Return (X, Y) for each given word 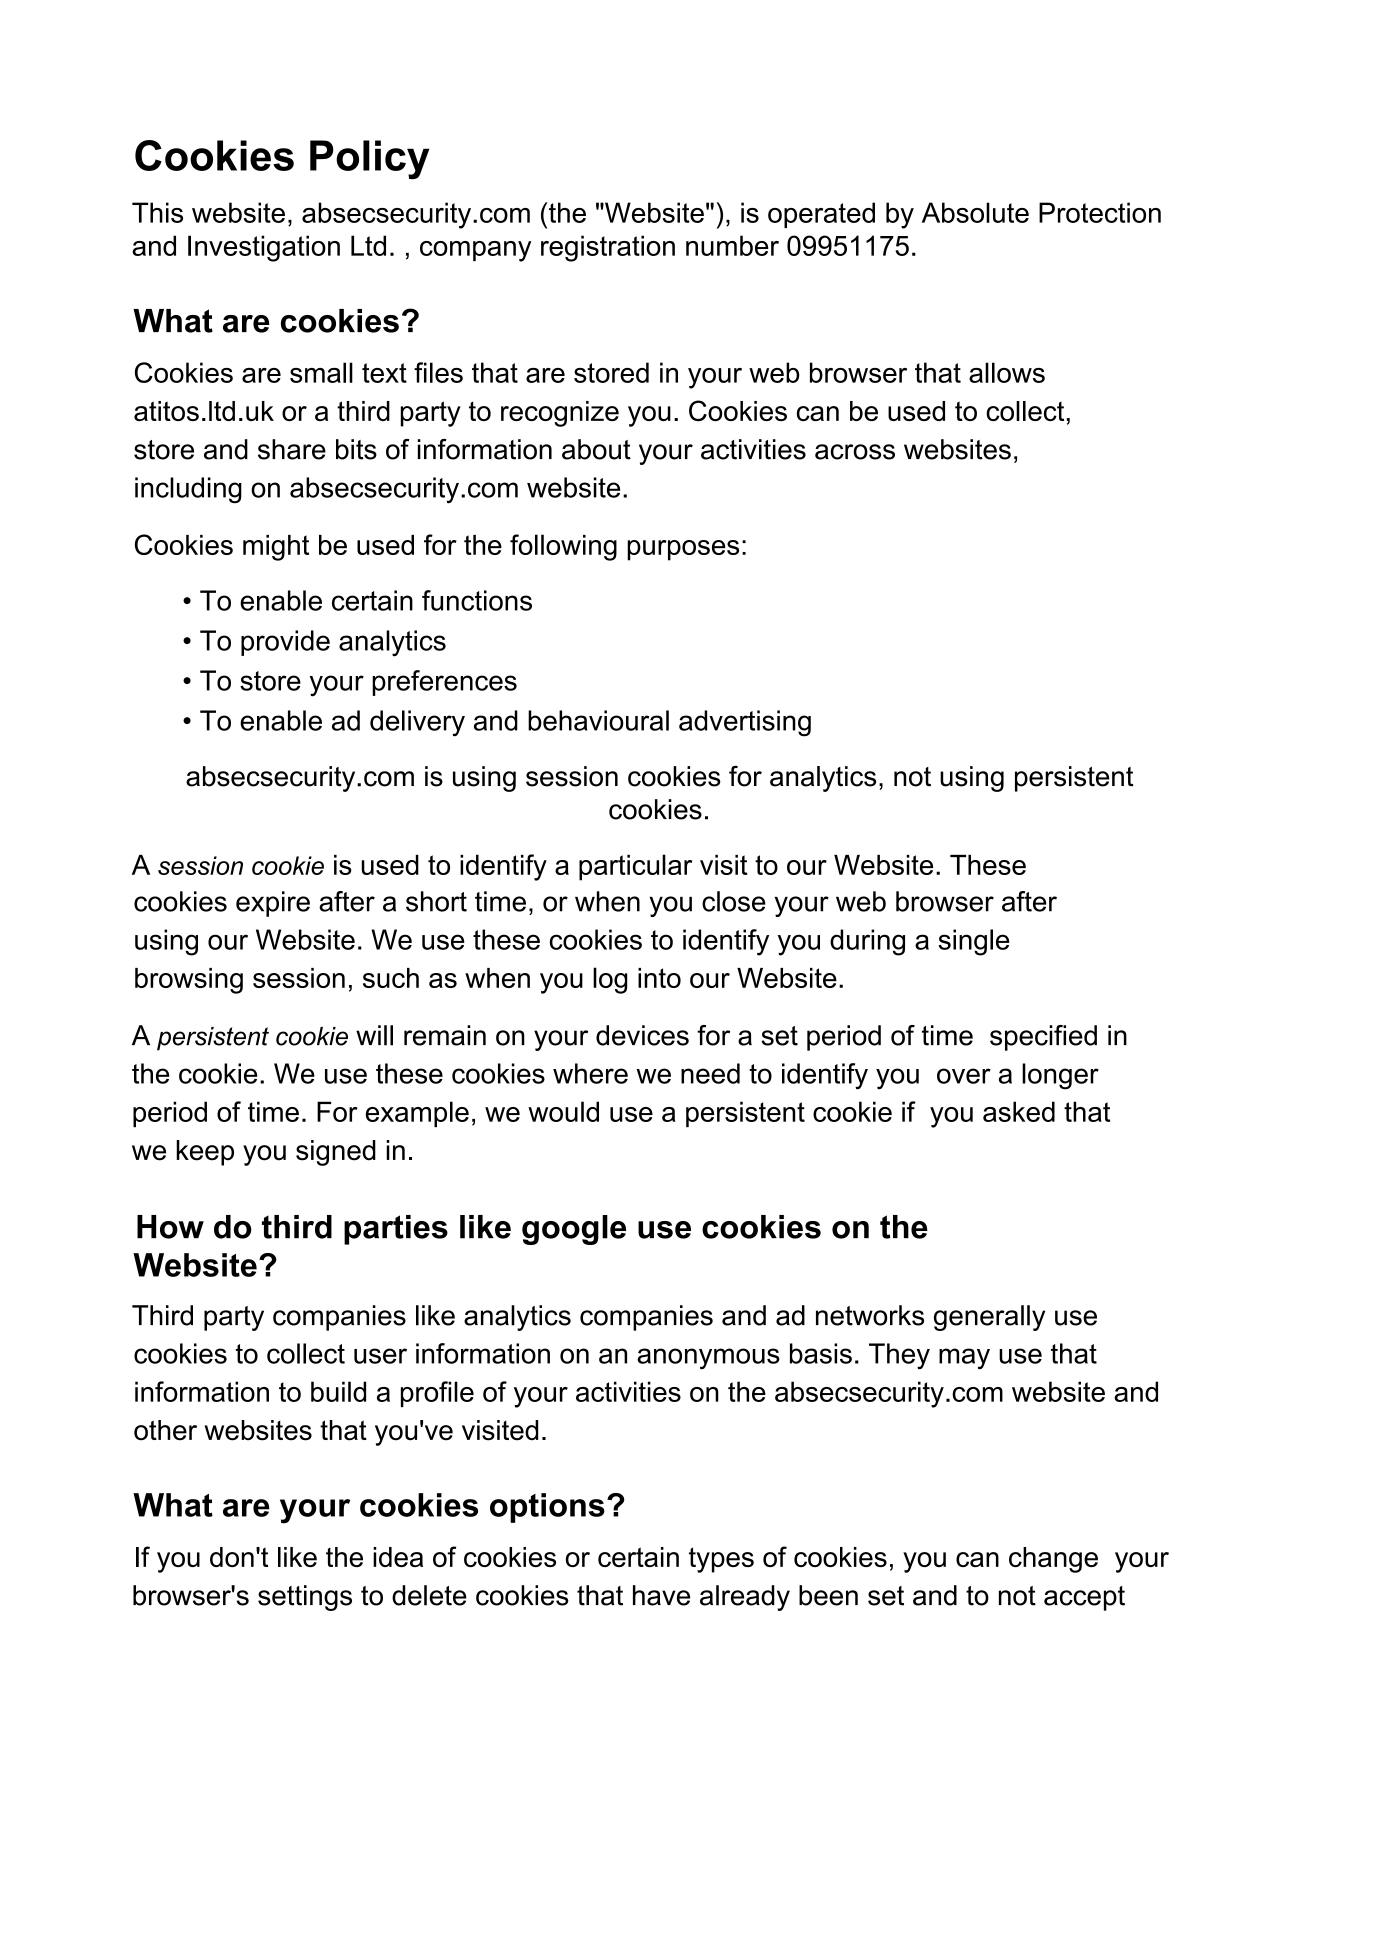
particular (635, 867)
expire (273, 904)
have (661, 1595)
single (974, 942)
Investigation (264, 248)
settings (305, 1598)
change (1053, 1560)
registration (608, 248)
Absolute (975, 212)
